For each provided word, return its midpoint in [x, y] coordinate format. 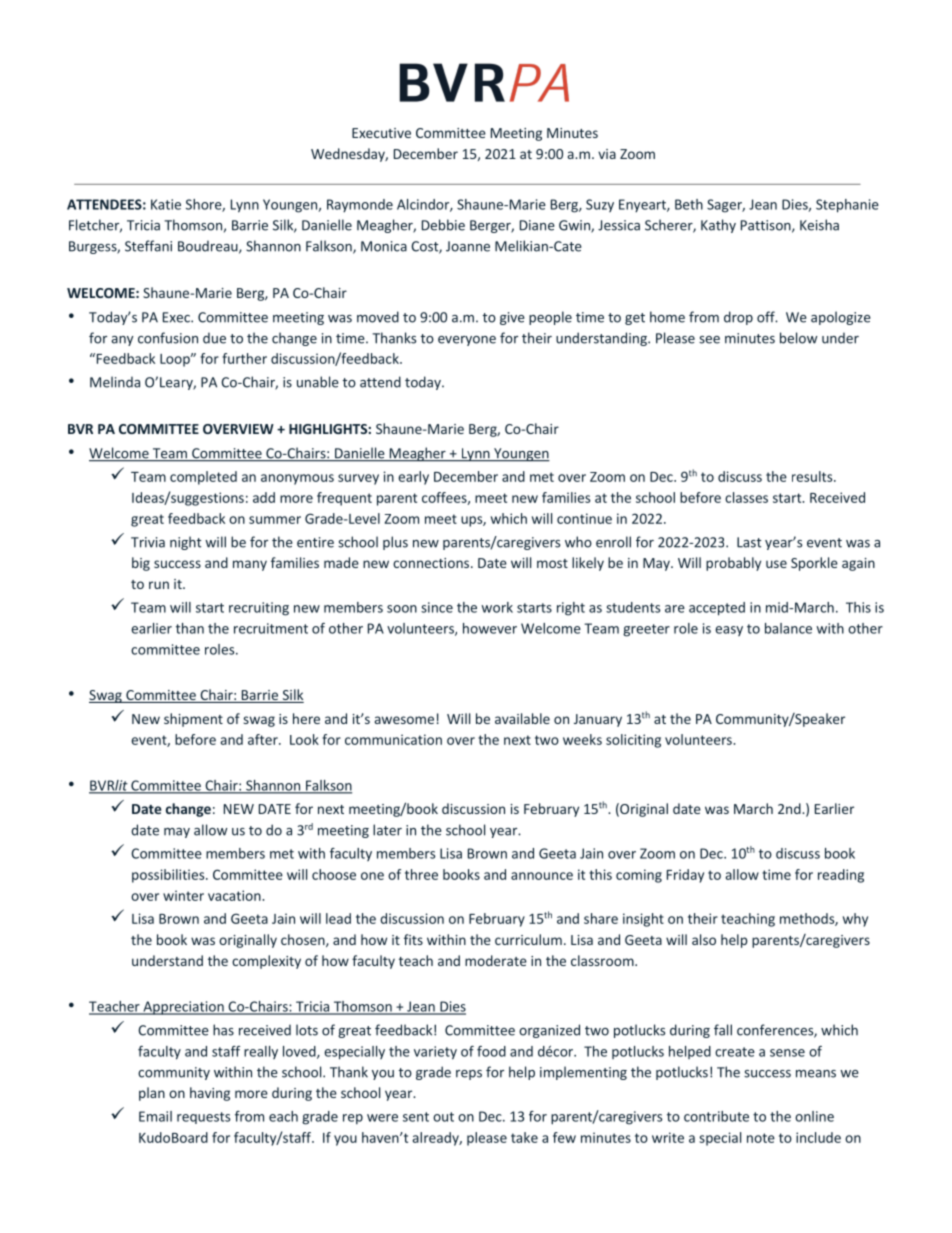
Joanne [468, 246]
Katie [166, 204]
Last [749, 542]
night [185, 543]
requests [203, 1118]
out [443, 1117]
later [387, 830]
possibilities [169, 876]
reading [841, 876]
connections [432, 563]
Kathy [718, 226]
